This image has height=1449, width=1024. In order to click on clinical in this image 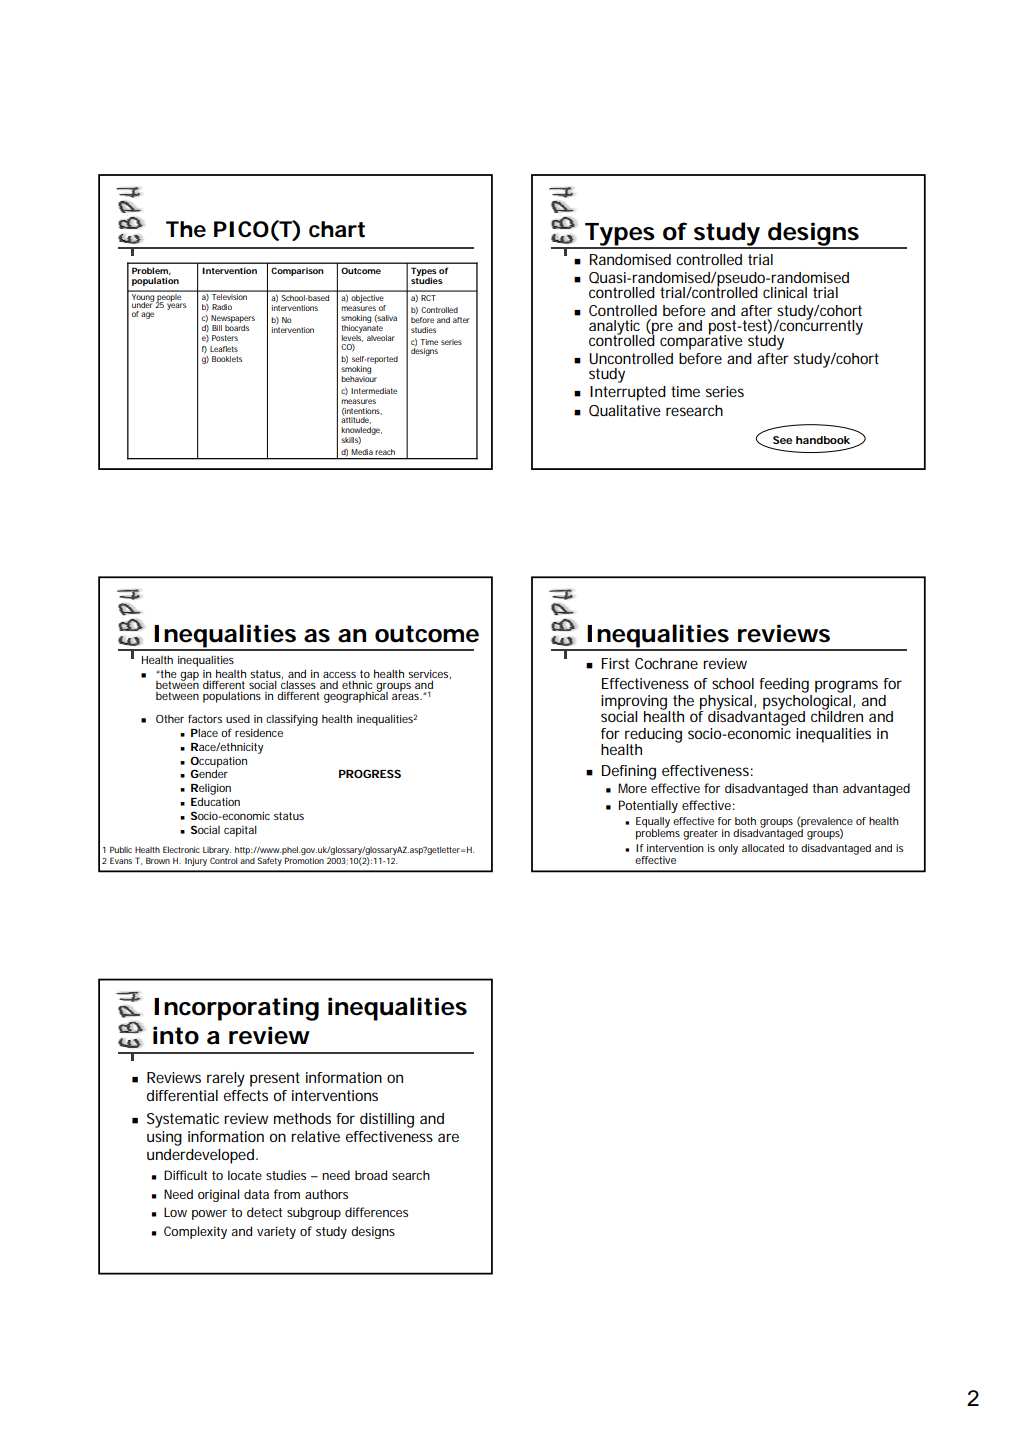, I will do `click(785, 292)`.
